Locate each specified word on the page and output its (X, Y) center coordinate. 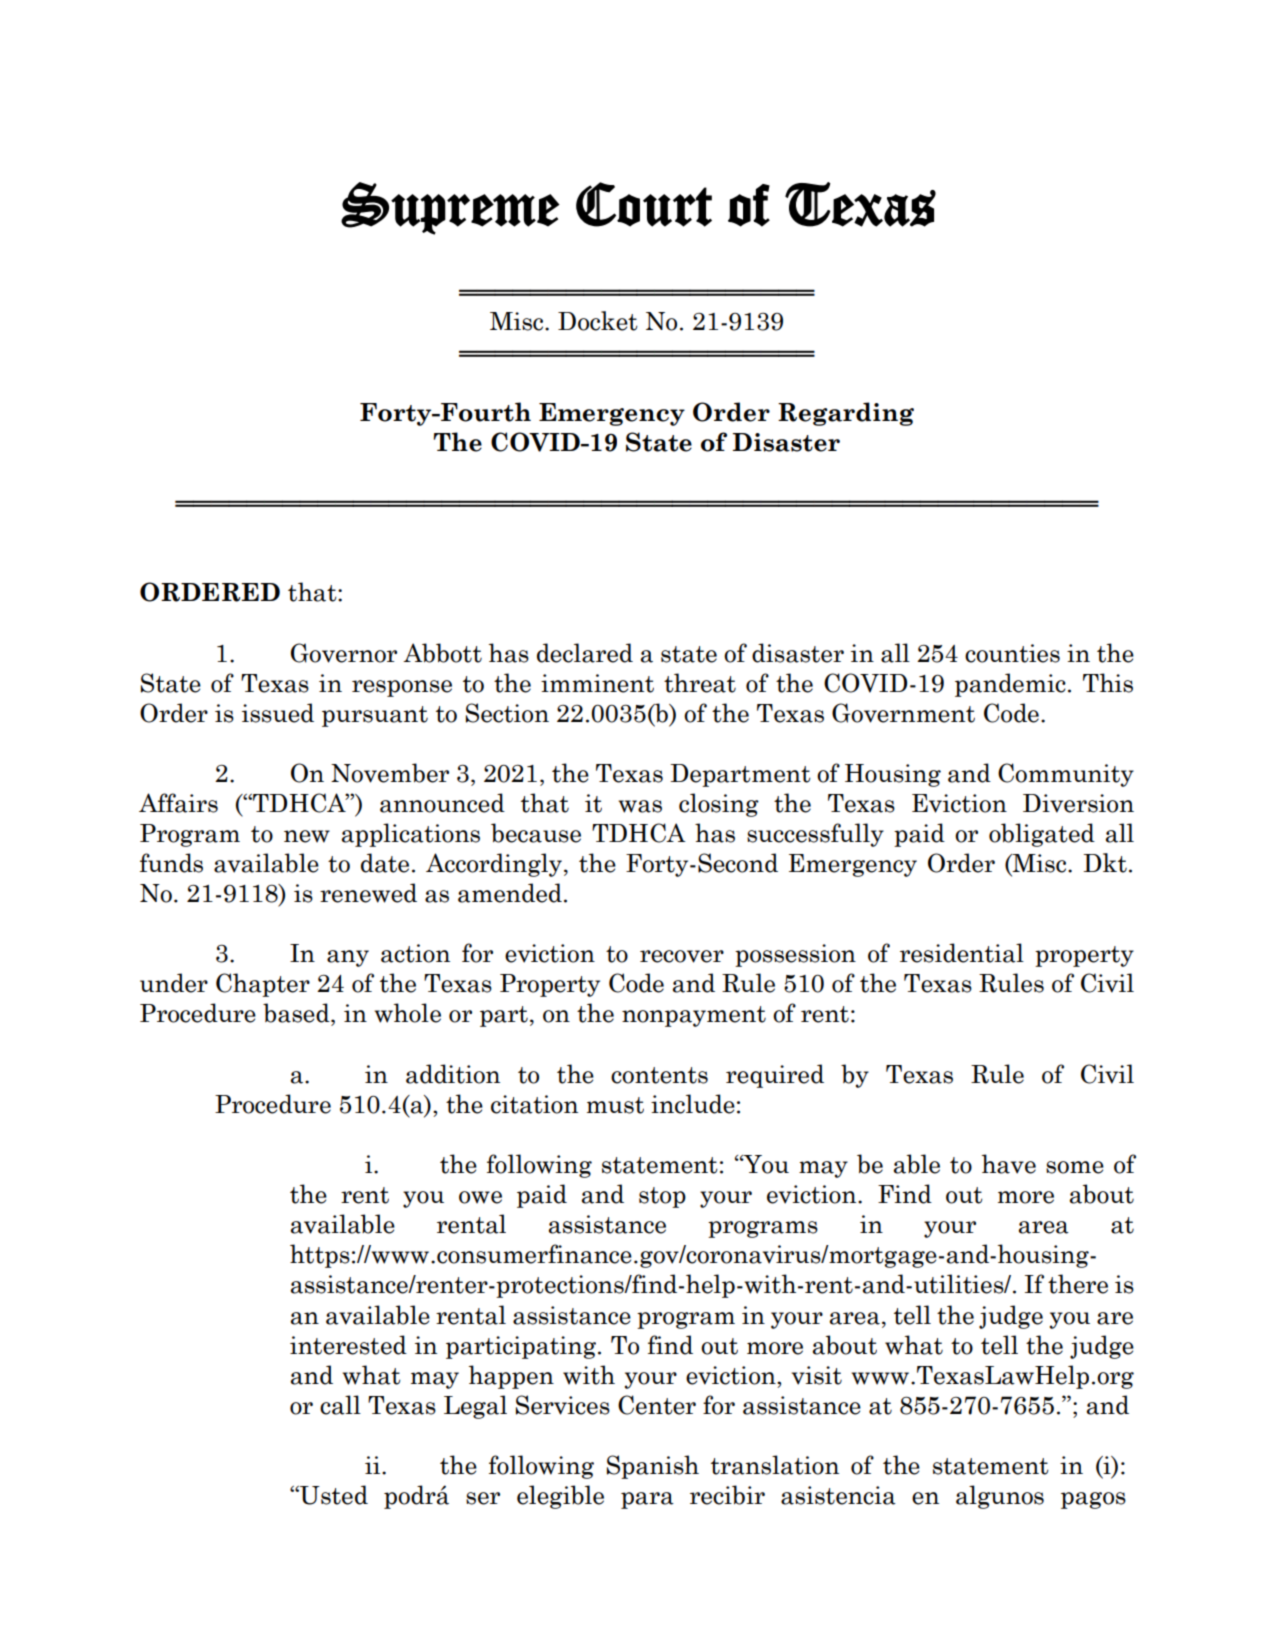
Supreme (450, 208)
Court (644, 204)
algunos (1000, 1497)
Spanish (653, 1467)
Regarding (846, 414)
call (340, 1405)
